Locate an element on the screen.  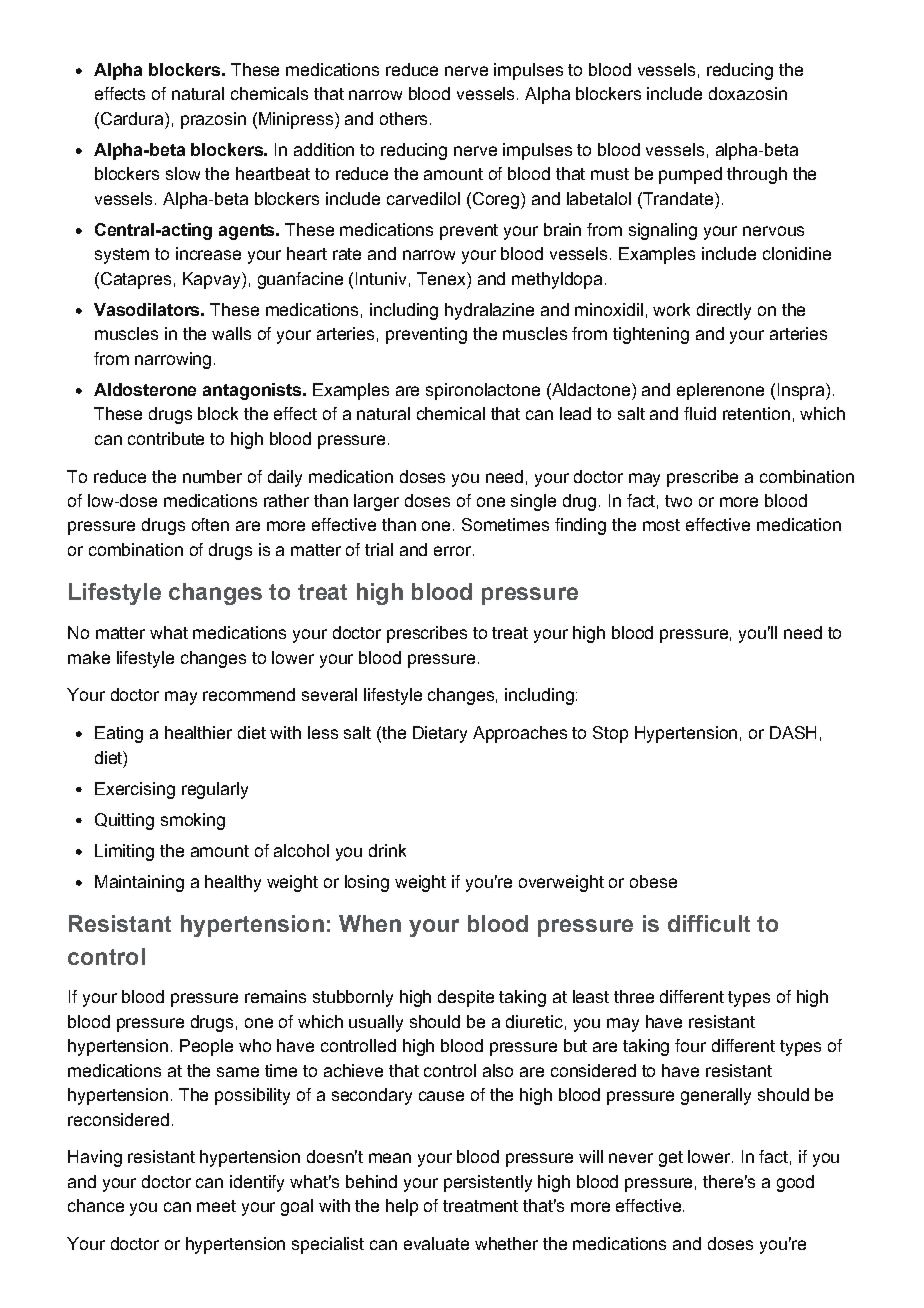
Maintaining is located at coordinates (139, 883).
